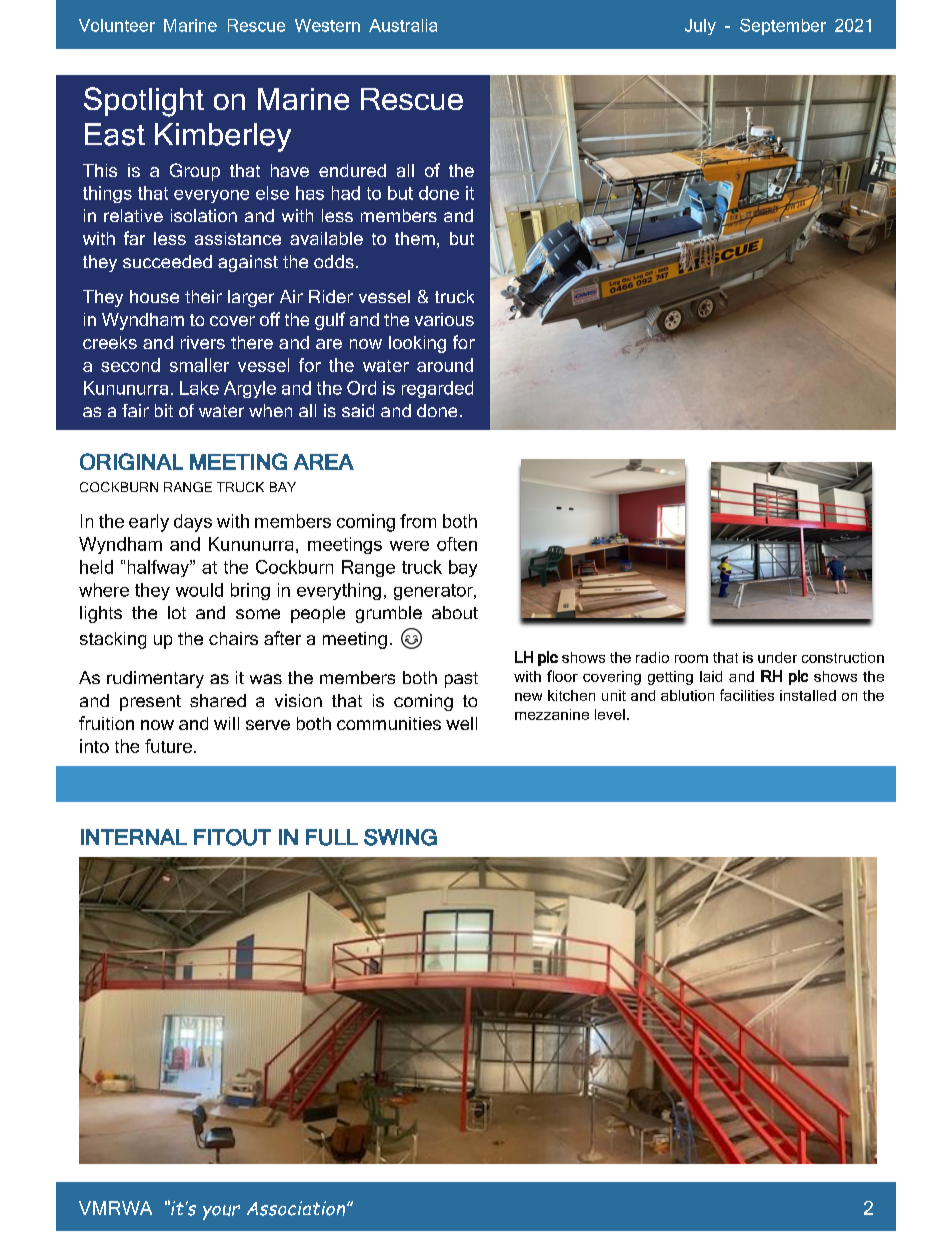 The image size is (952, 1233). I want to click on Spotlight, so click(144, 102).
